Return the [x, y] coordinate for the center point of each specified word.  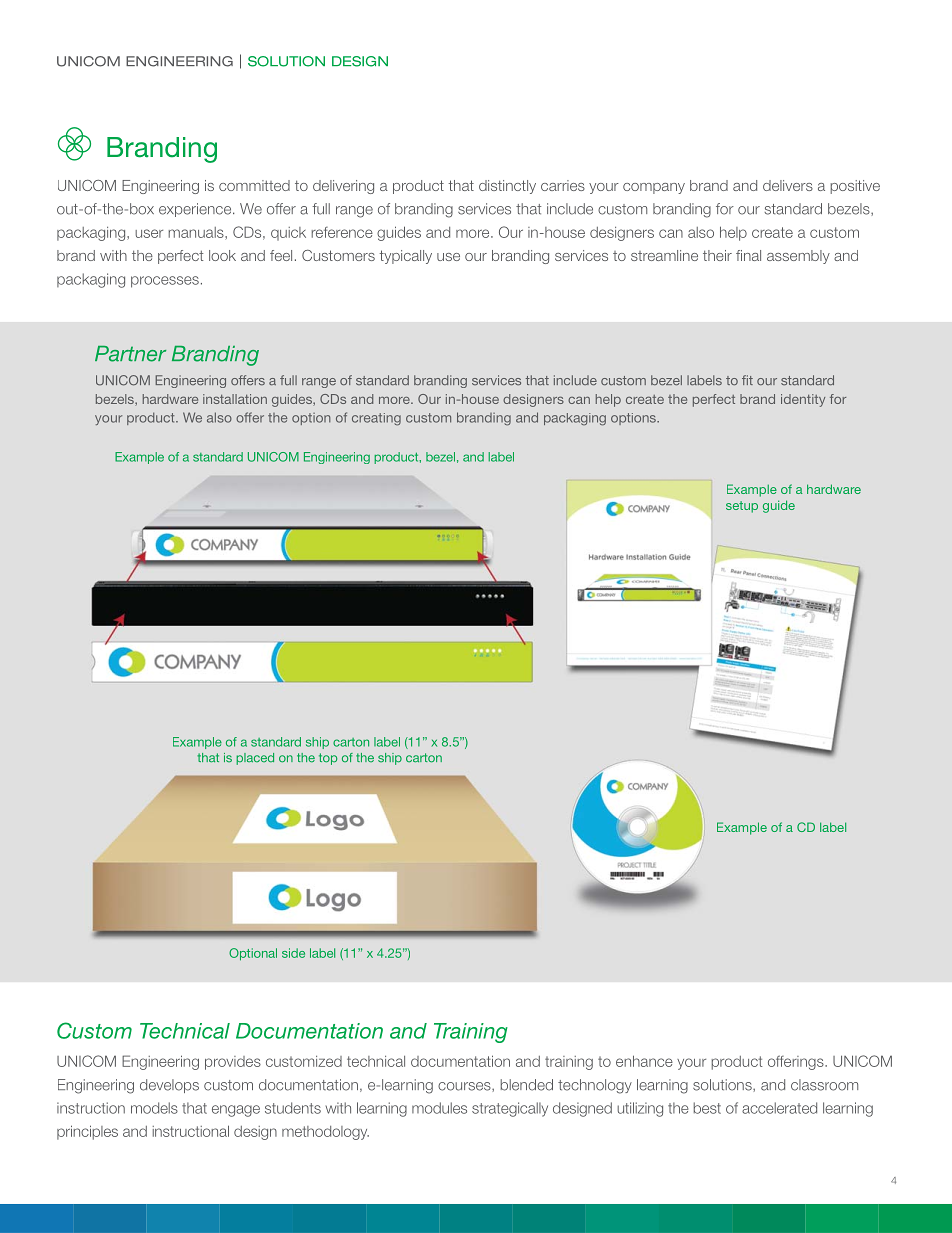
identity [803, 400]
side [293, 953]
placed [255, 759]
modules [439, 1108]
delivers [788, 185]
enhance [644, 1061]
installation [235, 399]
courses [465, 1087]
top [328, 759]
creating [376, 419]
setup [742, 507]
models [154, 1108]
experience [196, 210]
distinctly [507, 187]
